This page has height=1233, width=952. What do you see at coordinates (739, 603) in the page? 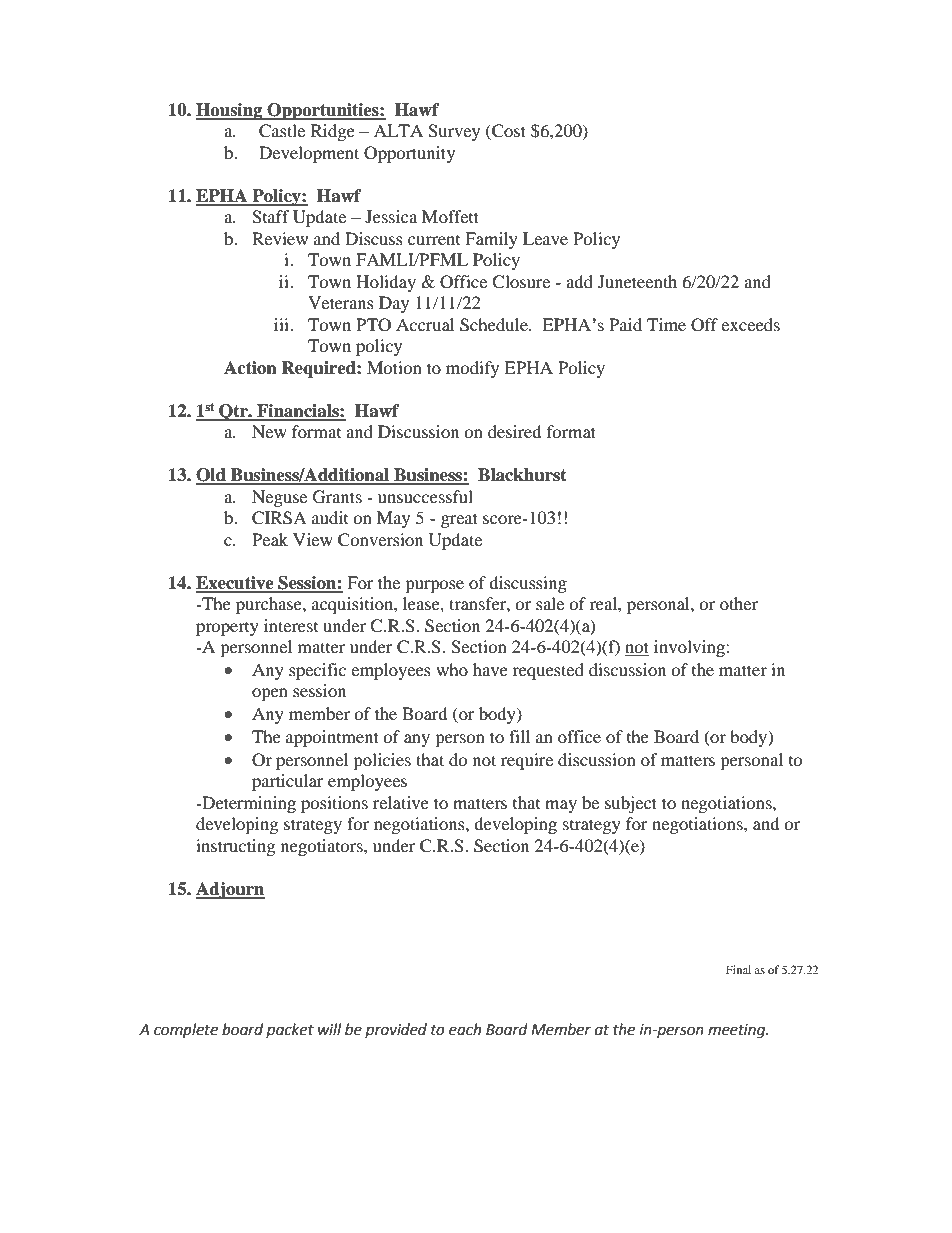
I see `other` at bounding box center [739, 603].
